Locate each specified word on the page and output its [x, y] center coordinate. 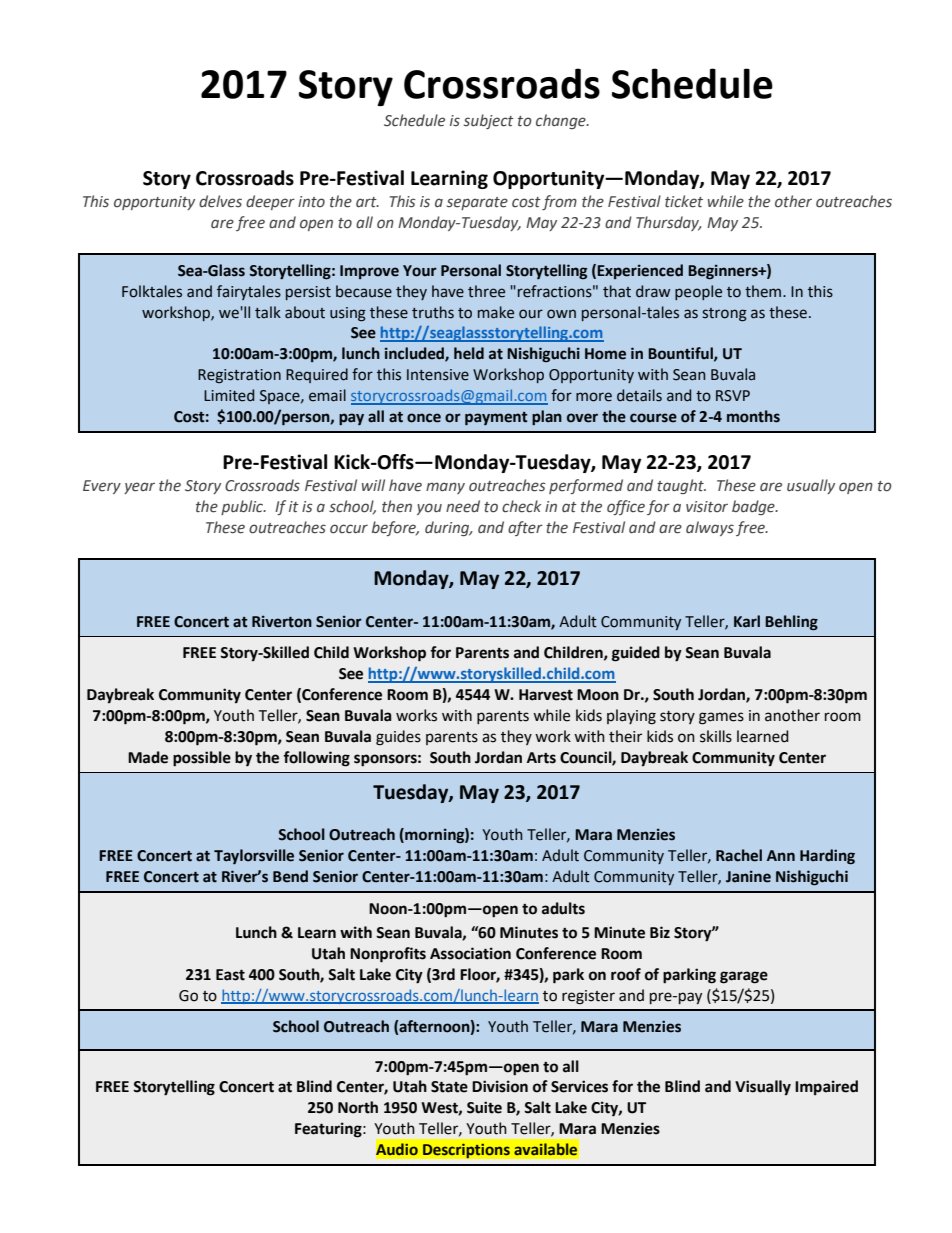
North [358, 1107]
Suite [484, 1107]
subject [489, 121]
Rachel [739, 855]
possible [202, 759]
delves [220, 201]
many [445, 488]
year [139, 488]
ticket [684, 201]
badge [754, 507]
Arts [541, 758]
